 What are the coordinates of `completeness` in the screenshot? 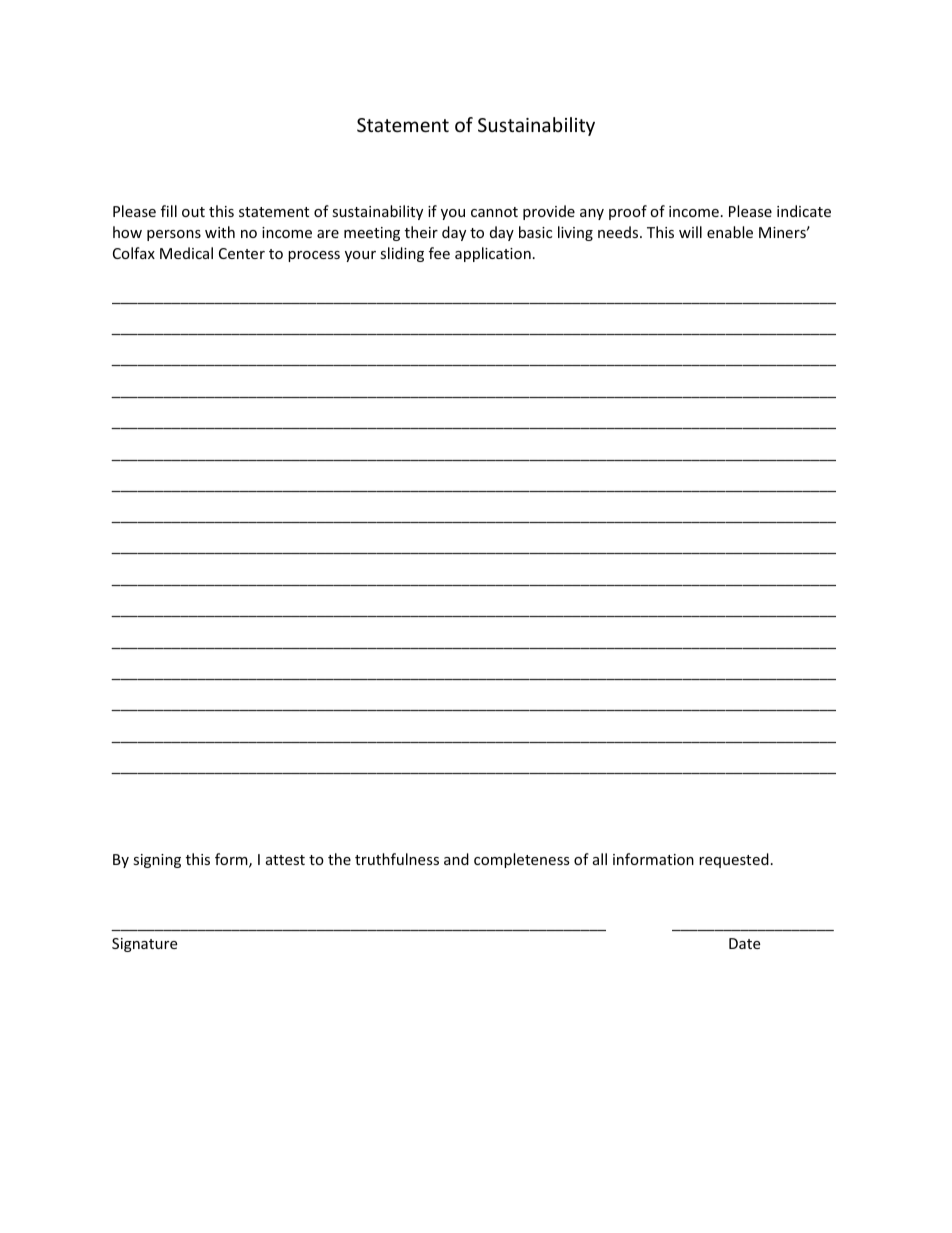 It's located at (522, 860).
